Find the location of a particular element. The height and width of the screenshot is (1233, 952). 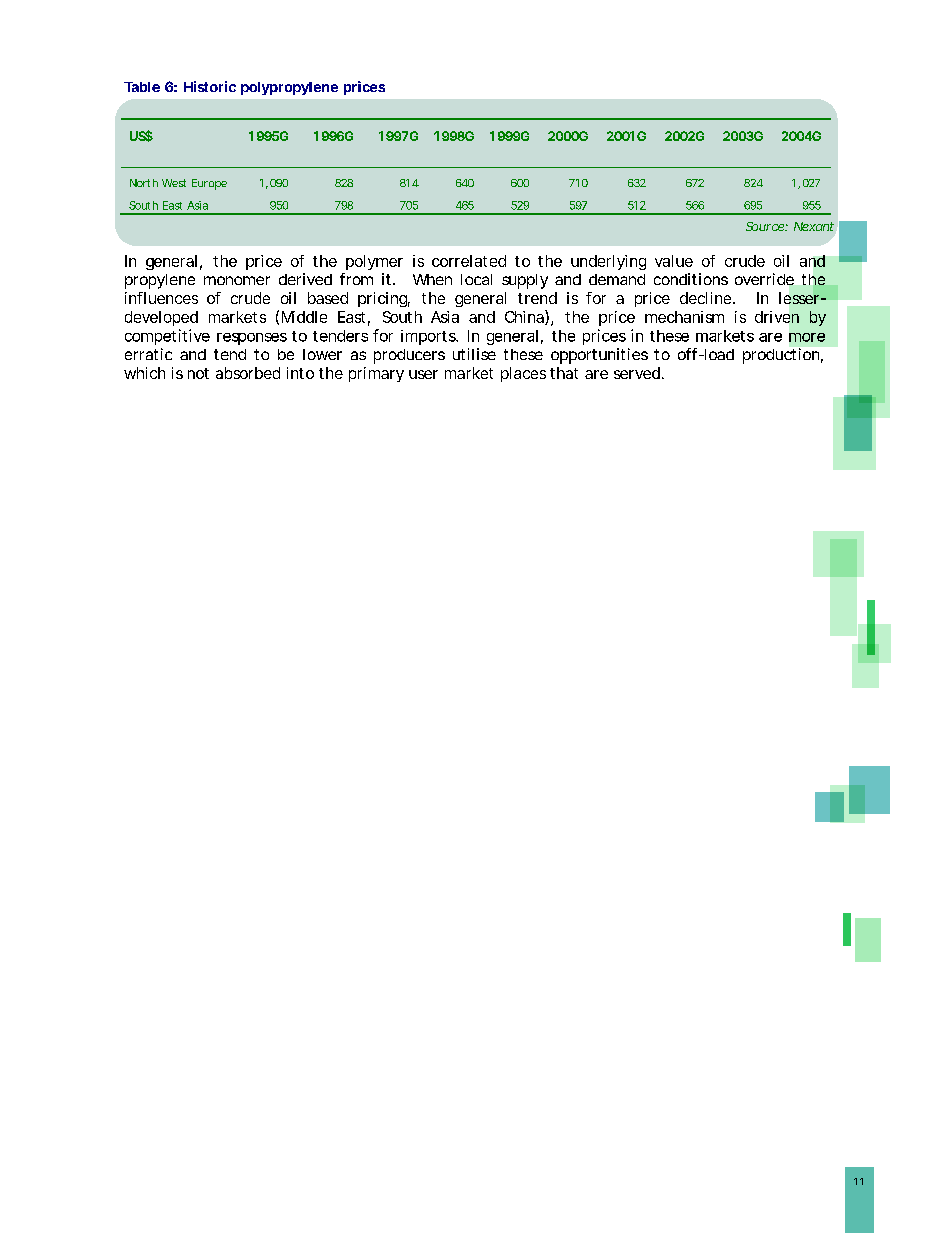

Historic is located at coordinates (210, 86).
